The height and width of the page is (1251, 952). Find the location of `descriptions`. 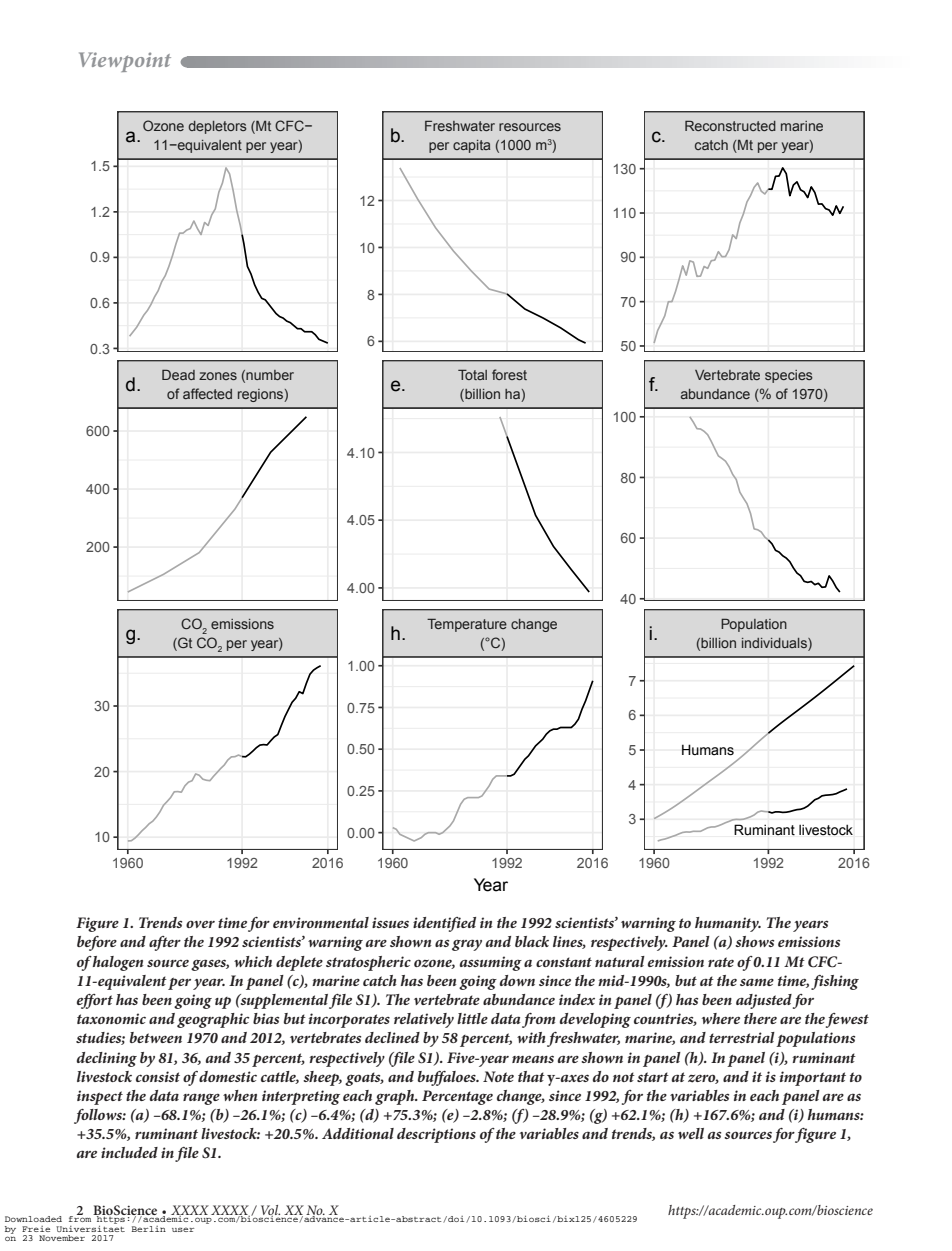

descriptions is located at coordinates (436, 1135).
